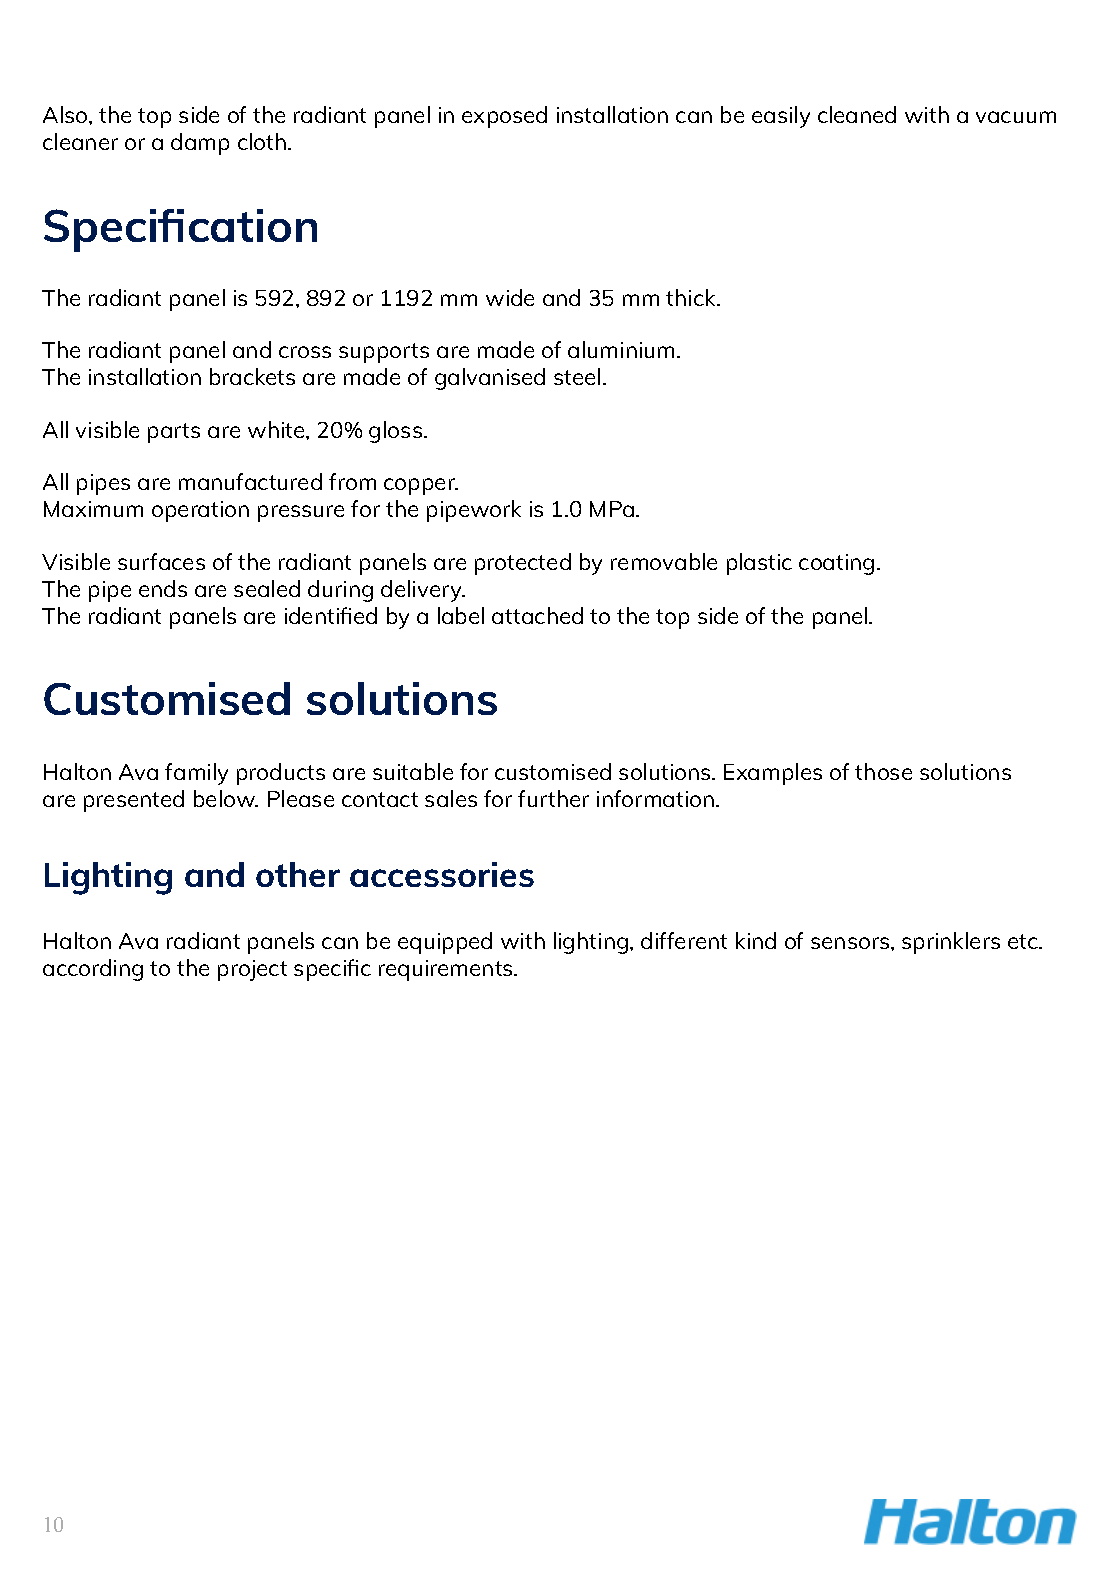 The height and width of the screenshot is (1583, 1119). Describe the element at coordinates (951, 943) in the screenshot. I see `sprinklers` at that location.
